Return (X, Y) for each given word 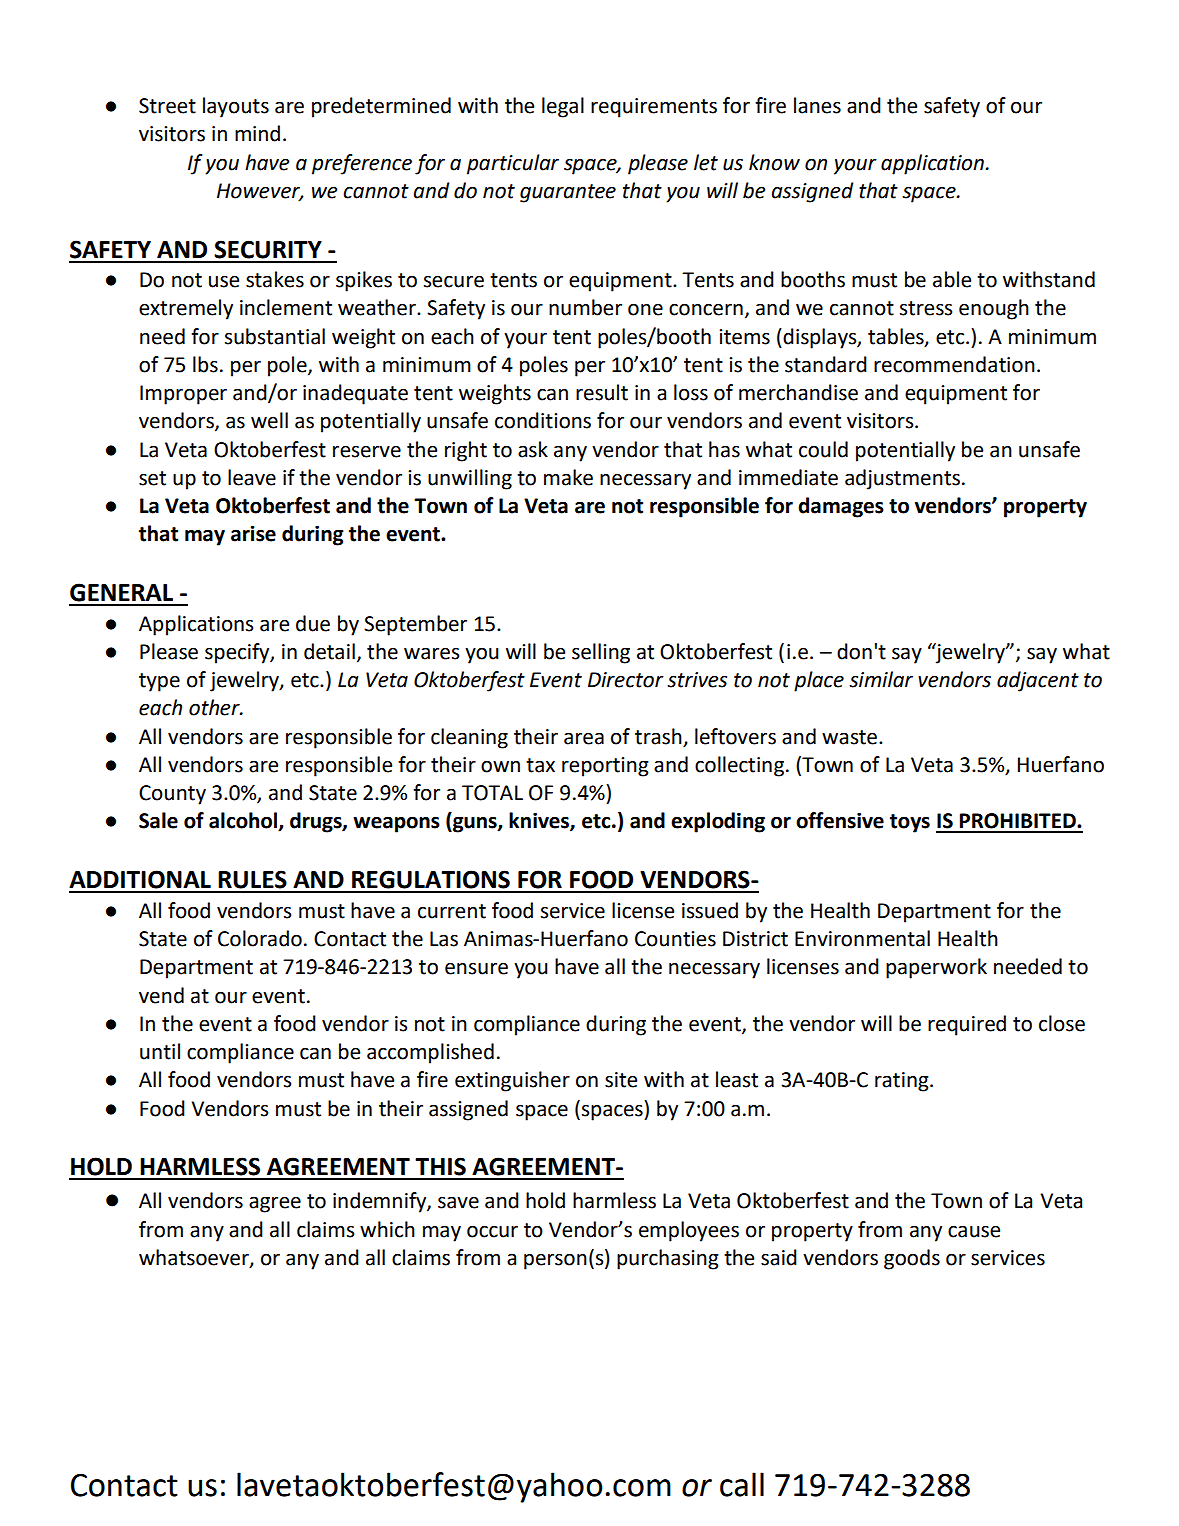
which (387, 1229)
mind (257, 133)
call (742, 1484)
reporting (605, 767)
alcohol (244, 821)
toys (910, 823)
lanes (817, 105)
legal (563, 107)
